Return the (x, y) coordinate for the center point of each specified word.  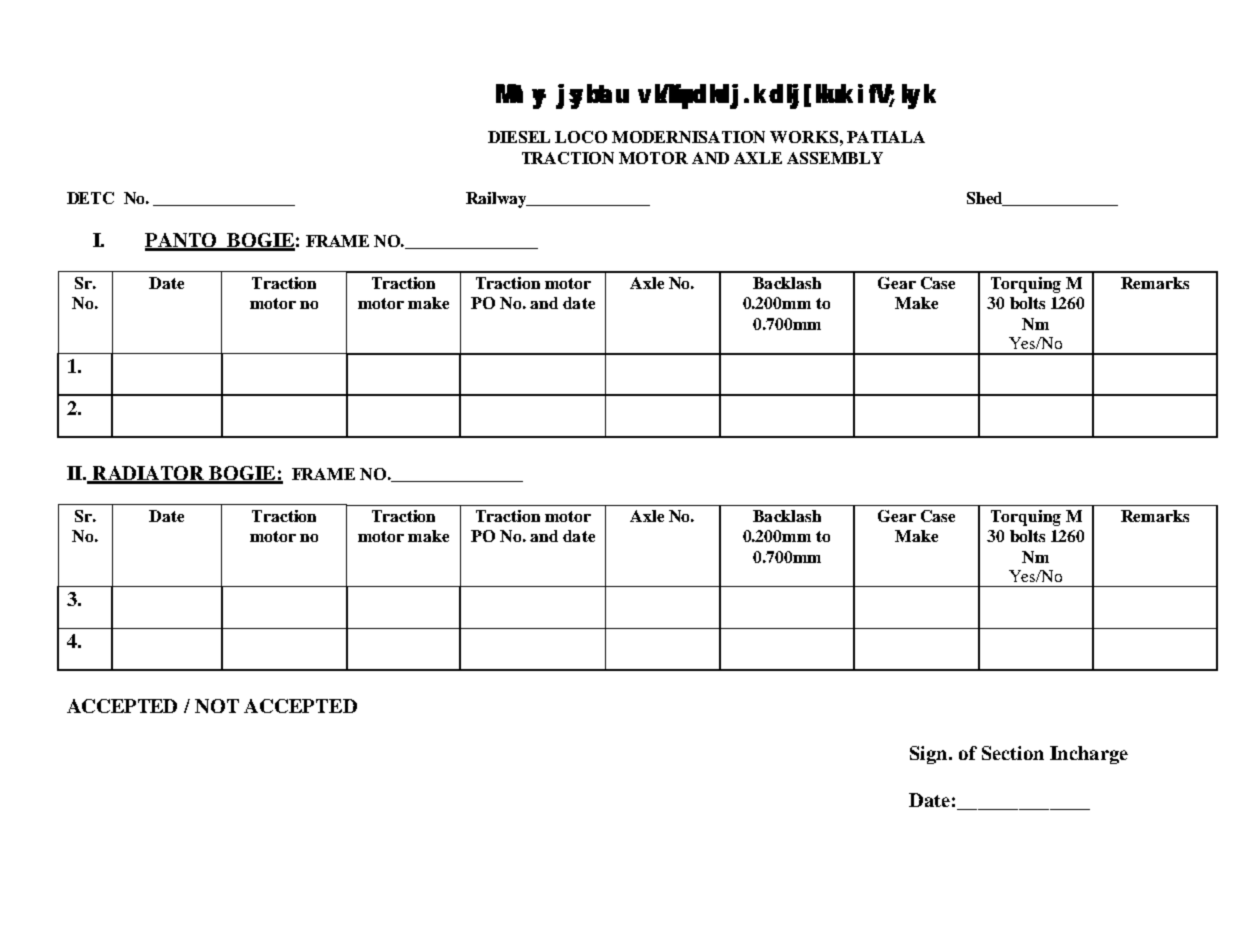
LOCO (581, 137)
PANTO (182, 241)
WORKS (804, 137)
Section (1013, 753)
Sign (930, 755)
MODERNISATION (688, 137)
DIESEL (519, 137)
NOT (217, 706)
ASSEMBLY (835, 158)
